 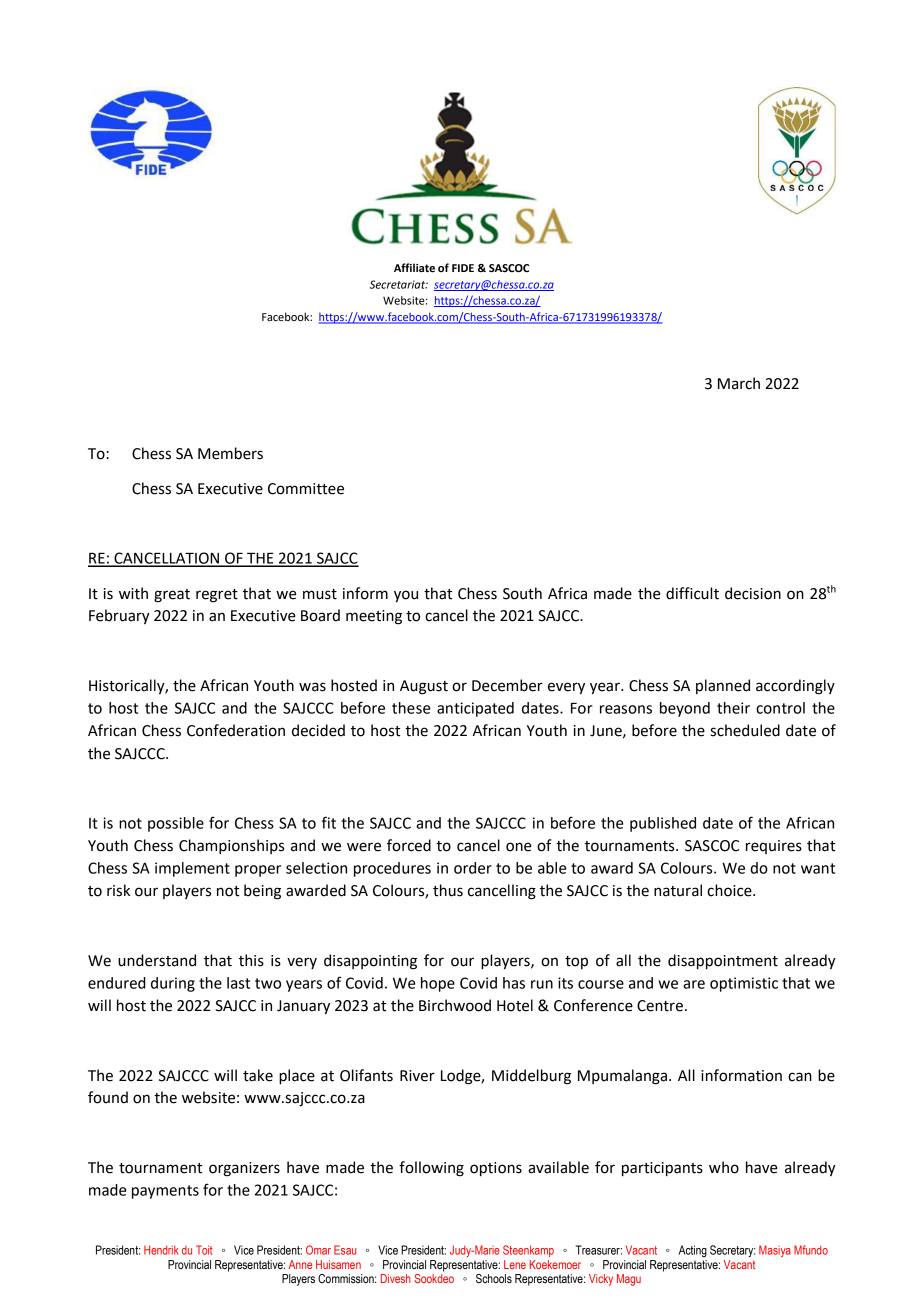 I want to click on Members, so click(x=230, y=453).
